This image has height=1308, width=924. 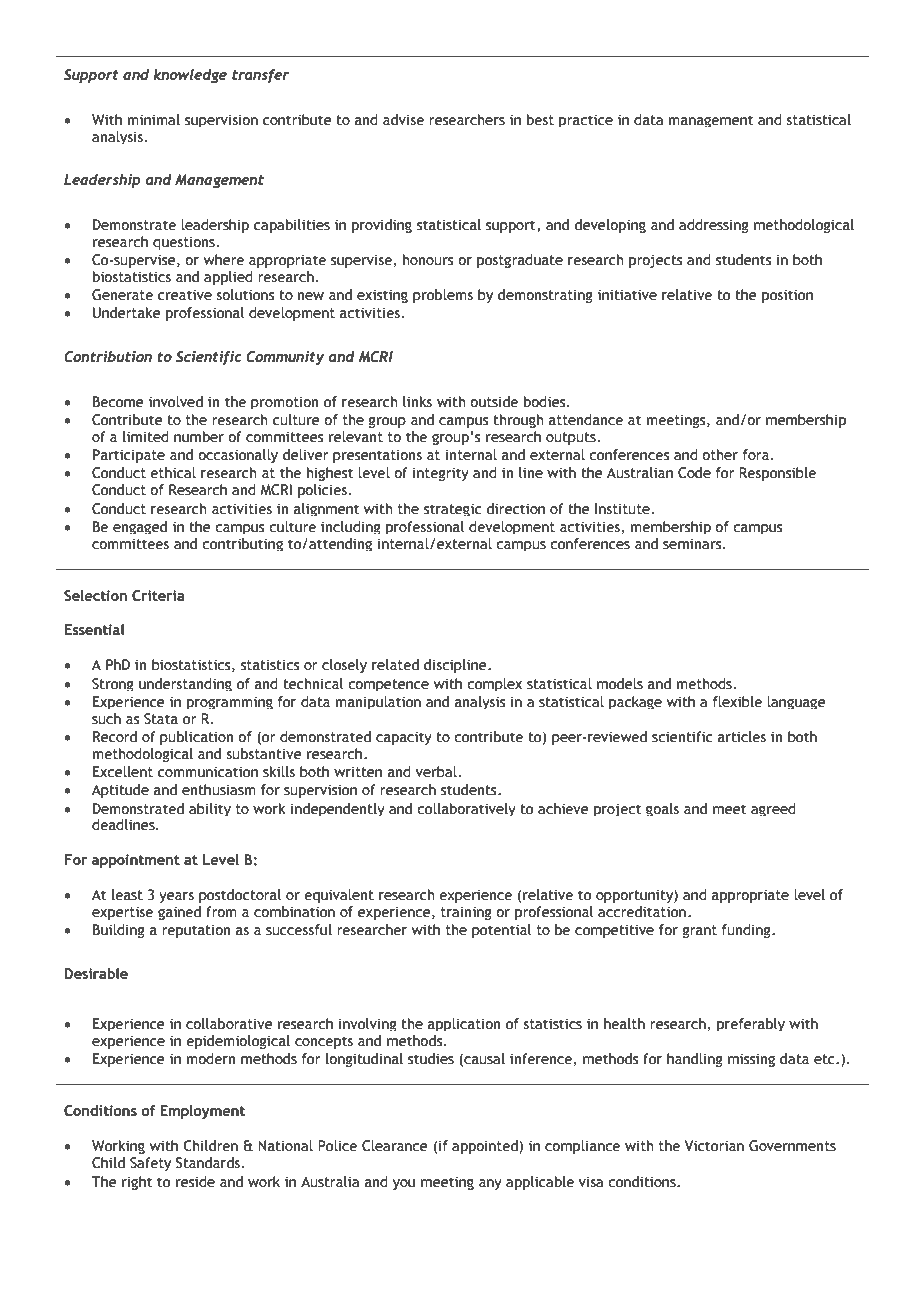 What do you see at coordinates (154, 119) in the image?
I see `minimal` at bounding box center [154, 119].
